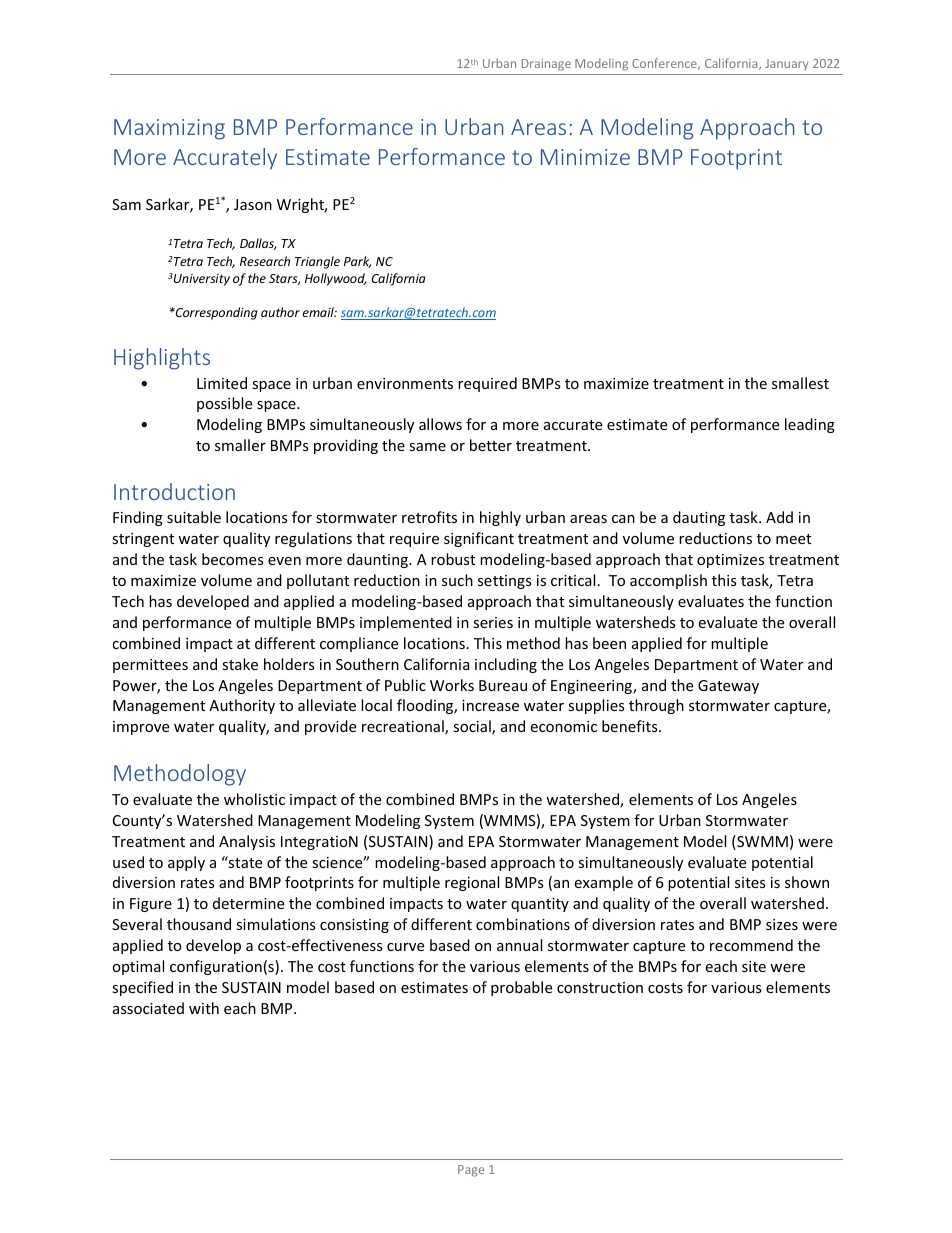 The width and height of the document is (952, 1233). I want to click on optimizes, so click(730, 561).
